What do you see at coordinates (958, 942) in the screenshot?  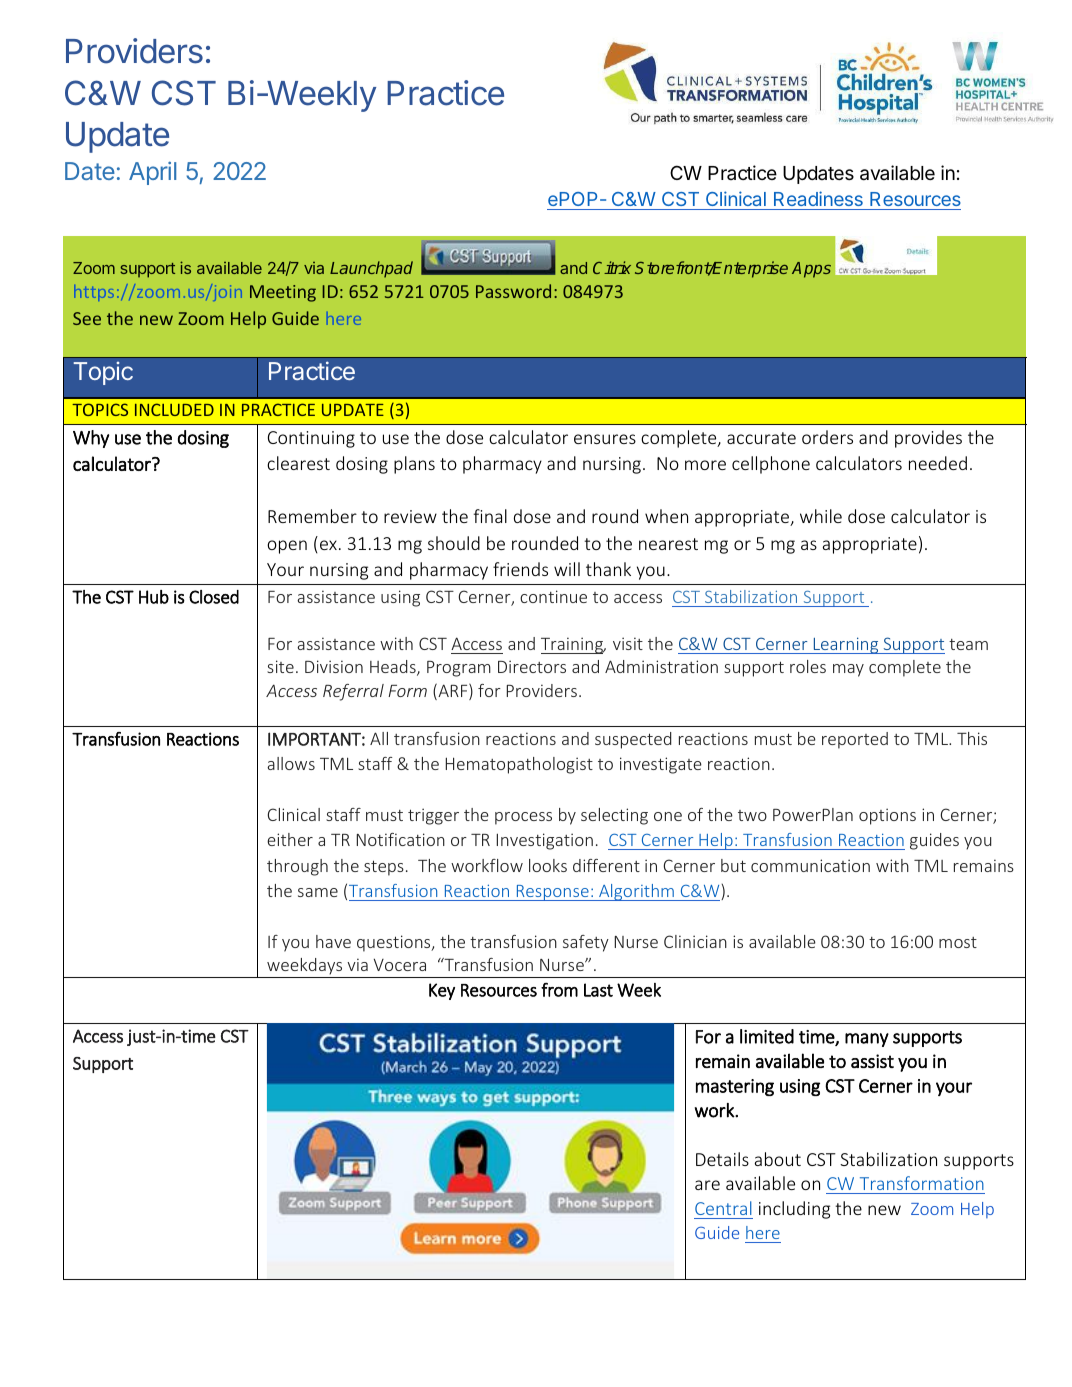 I see `most` at bounding box center [958, 942].
